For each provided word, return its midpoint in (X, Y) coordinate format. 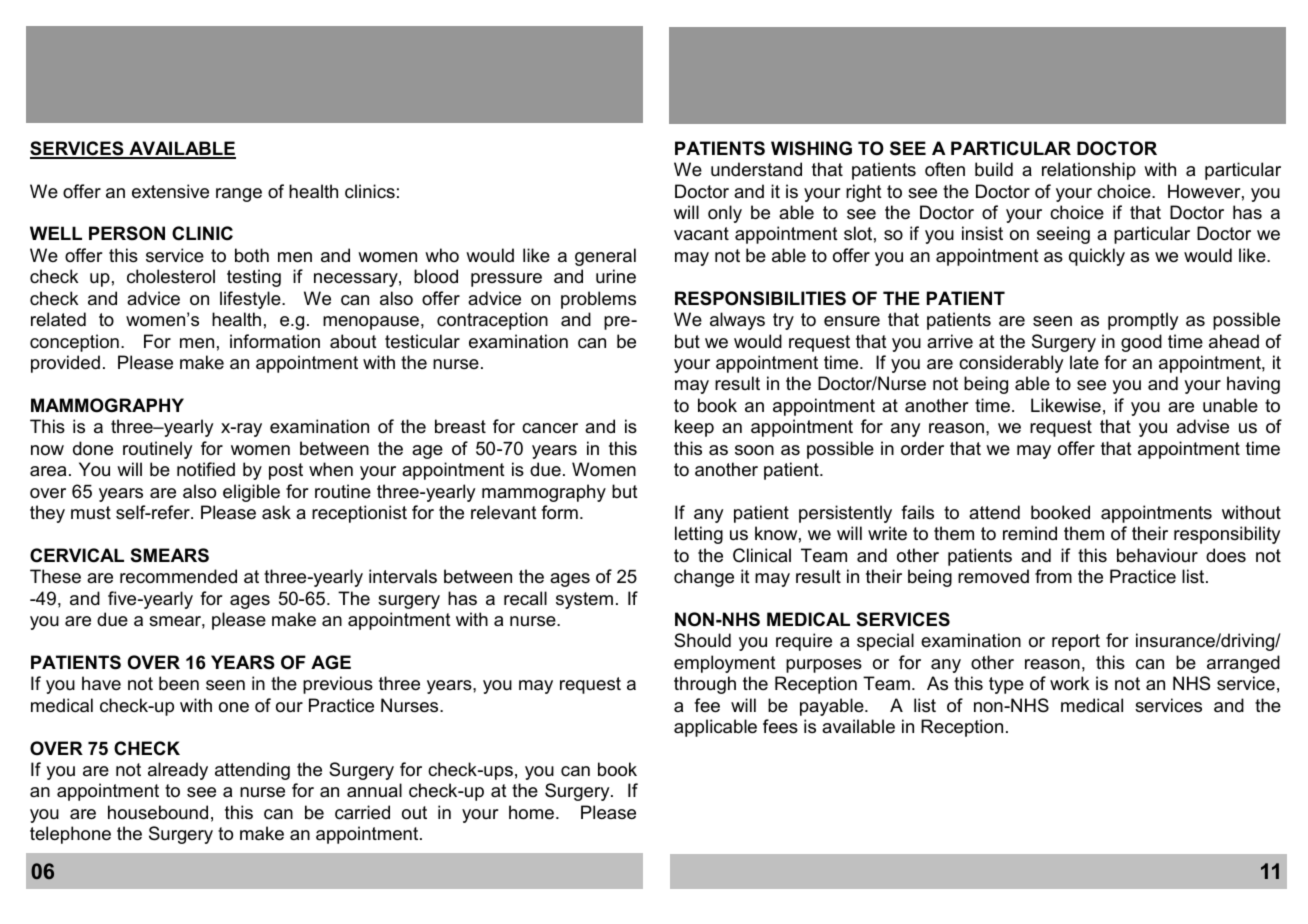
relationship (1089, 171)
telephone (70, 835)
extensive (170, 191)
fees (780, 726)
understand (756, 169)
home (531, 812)
